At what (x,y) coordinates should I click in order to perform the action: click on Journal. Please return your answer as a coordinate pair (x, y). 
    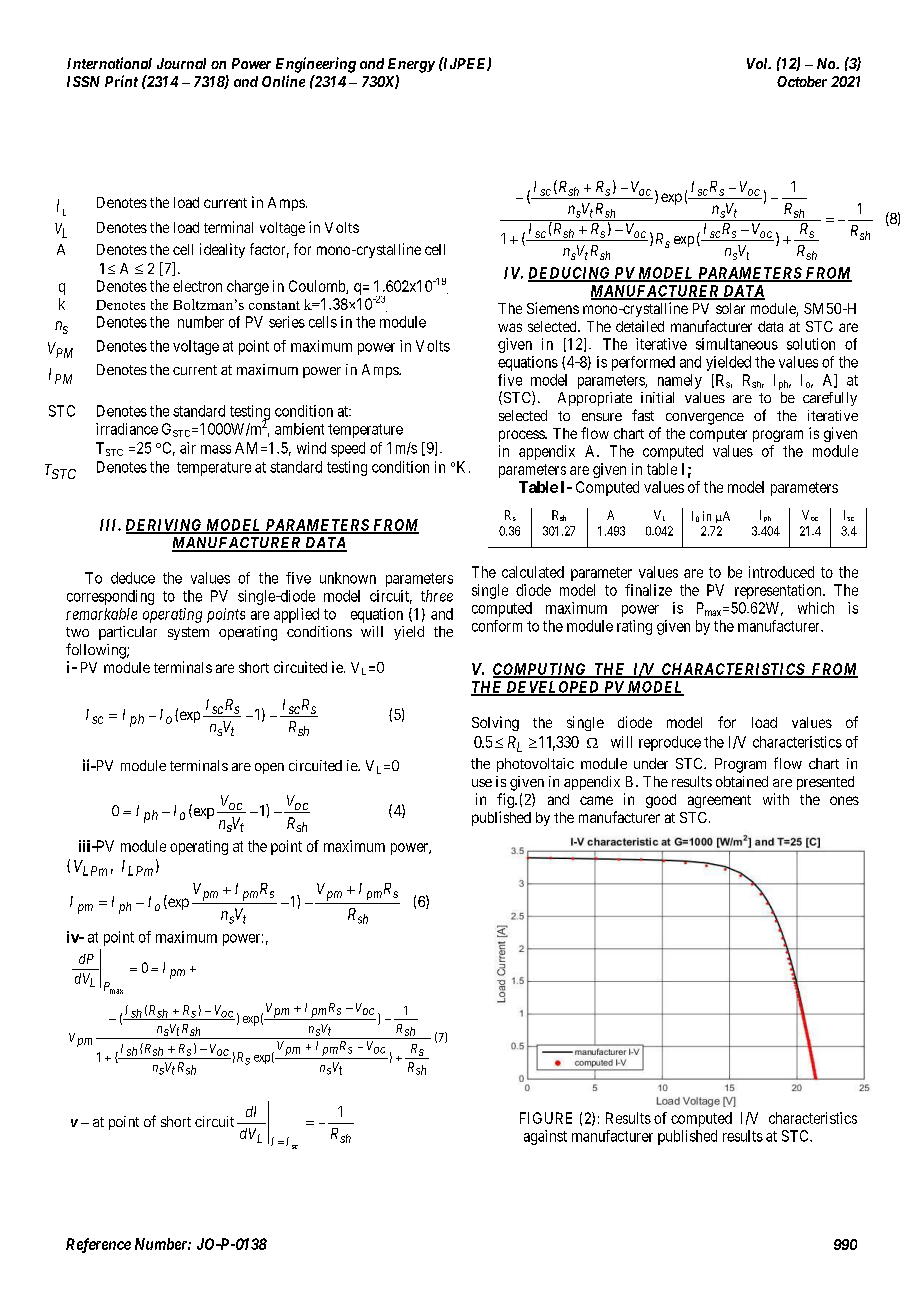
    Looking at the image, I should click on (181, 63).
